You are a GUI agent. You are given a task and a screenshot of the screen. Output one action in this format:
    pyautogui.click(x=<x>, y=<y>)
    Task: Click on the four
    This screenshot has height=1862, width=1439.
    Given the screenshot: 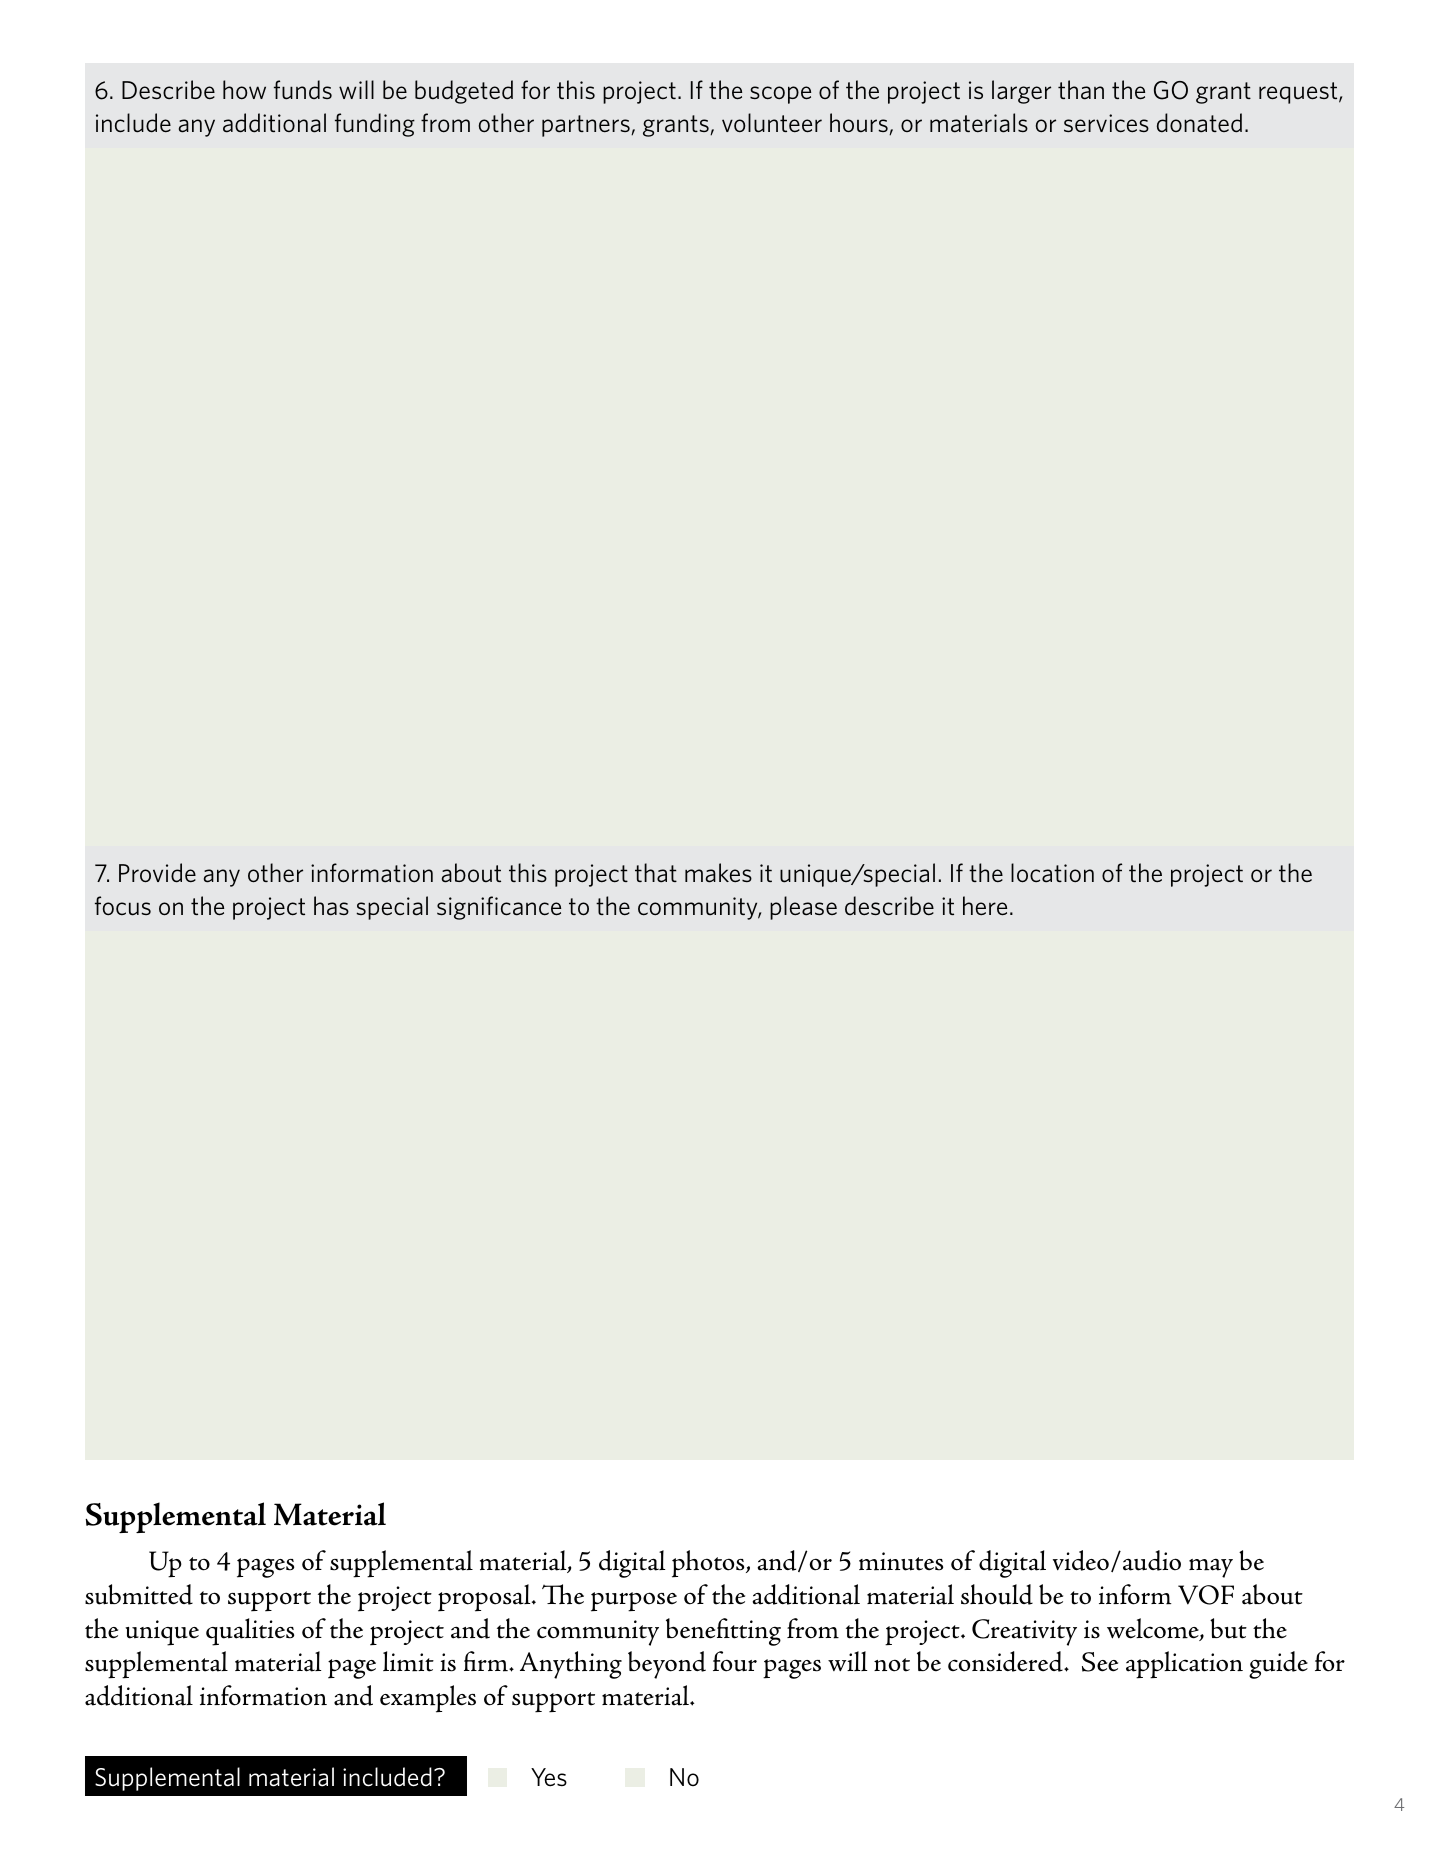 What is the action you would take?
    pyautogui.click(x=735, y=1661)
